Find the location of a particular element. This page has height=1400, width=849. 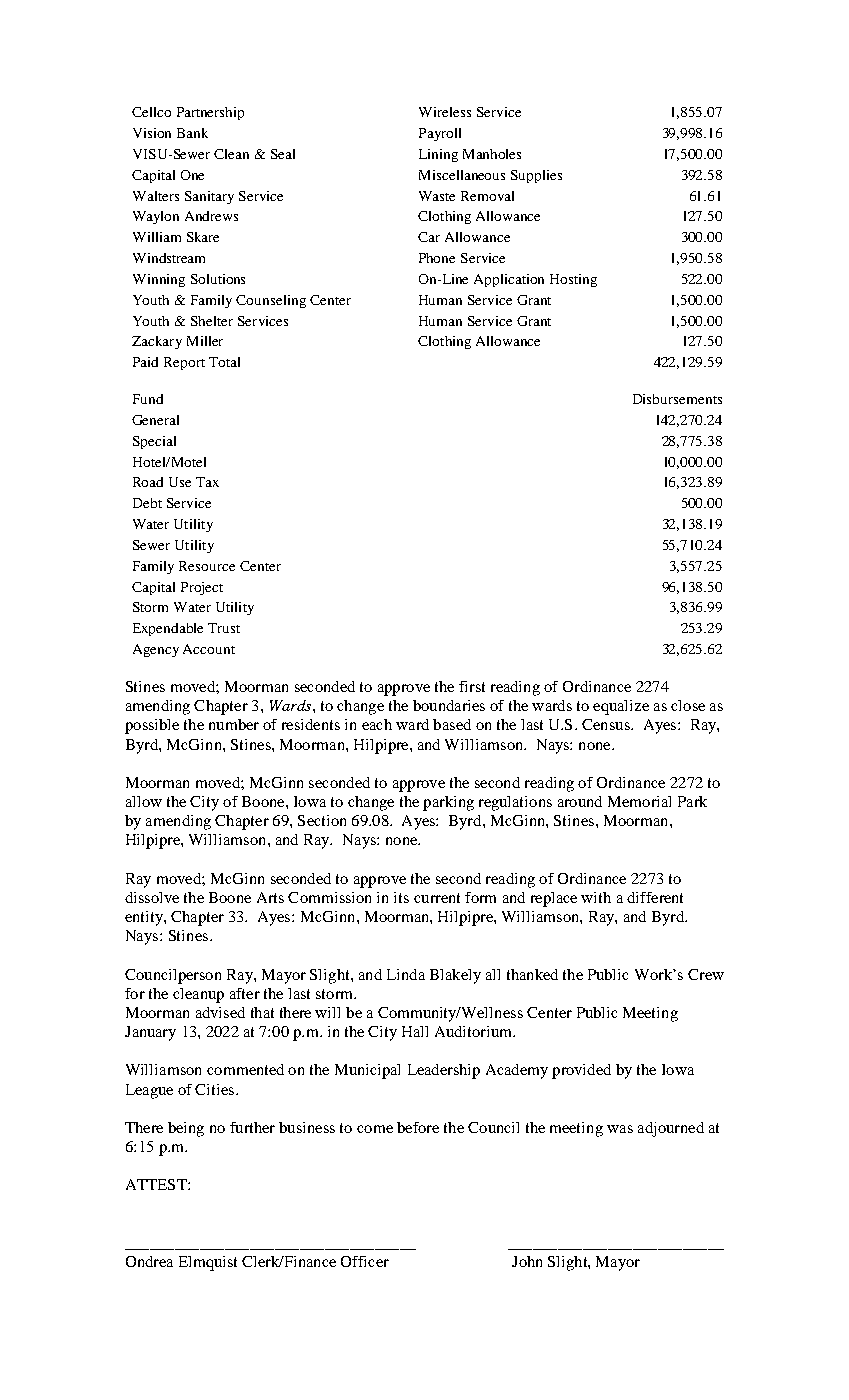

based is located at coordinates (452, 724).
